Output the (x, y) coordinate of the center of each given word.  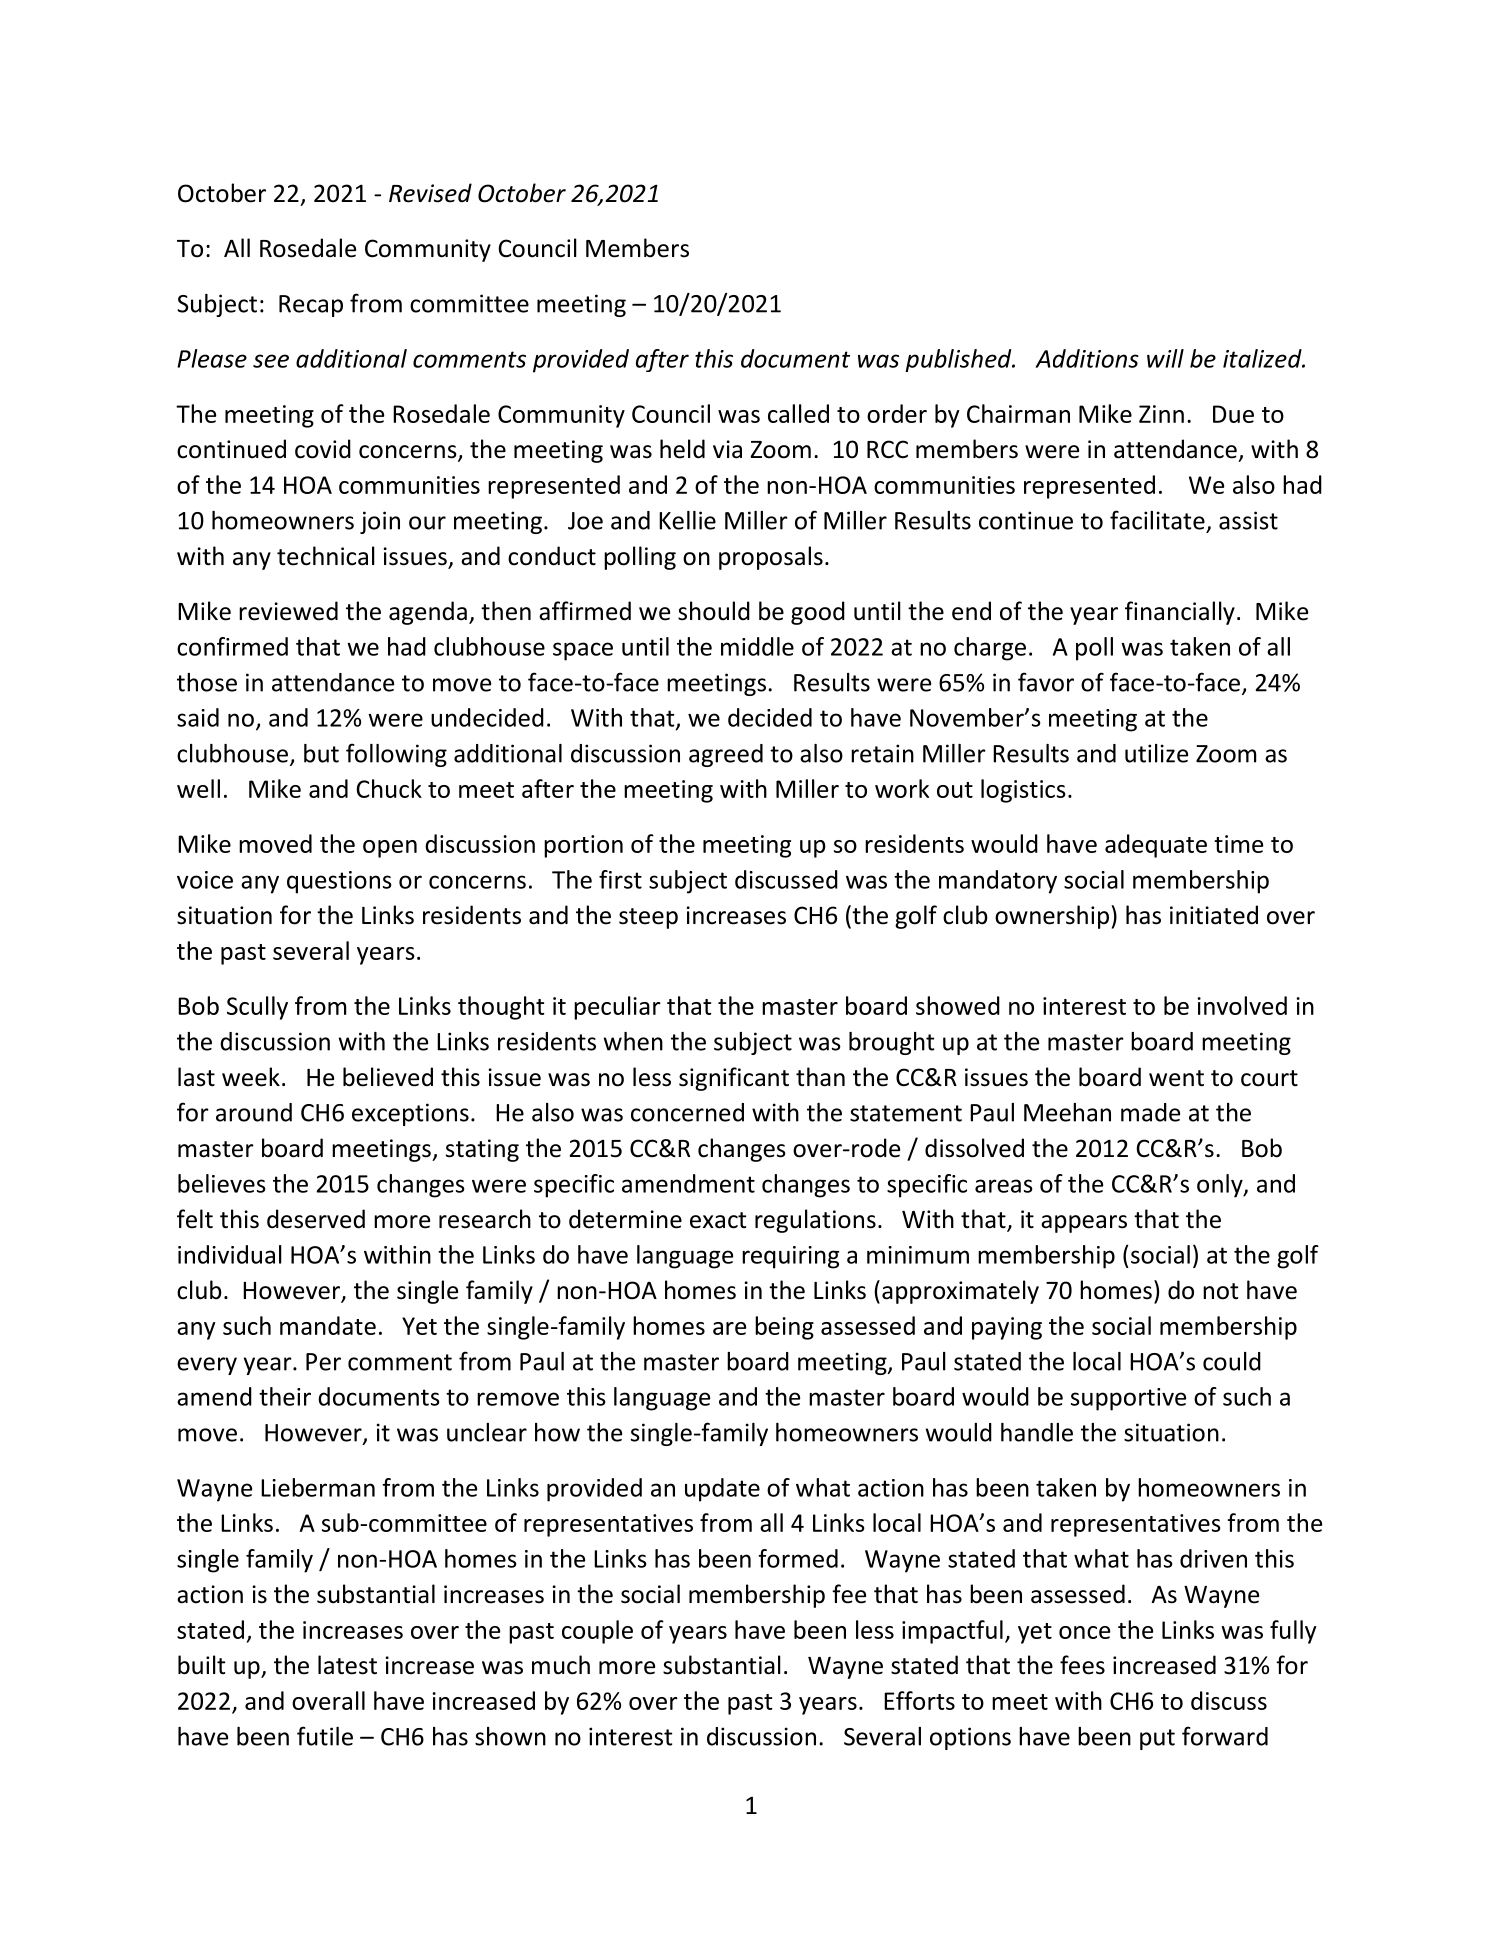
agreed (726, 755)
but (321, 753)
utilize (1156, 753)
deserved (316, 1219)
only (1221, 1186)
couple (597, 1632)
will (1165, 358)
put (1157, 1739)
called (798, 413)
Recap (311, 306)
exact (718, 1220)
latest (347, 1665)
